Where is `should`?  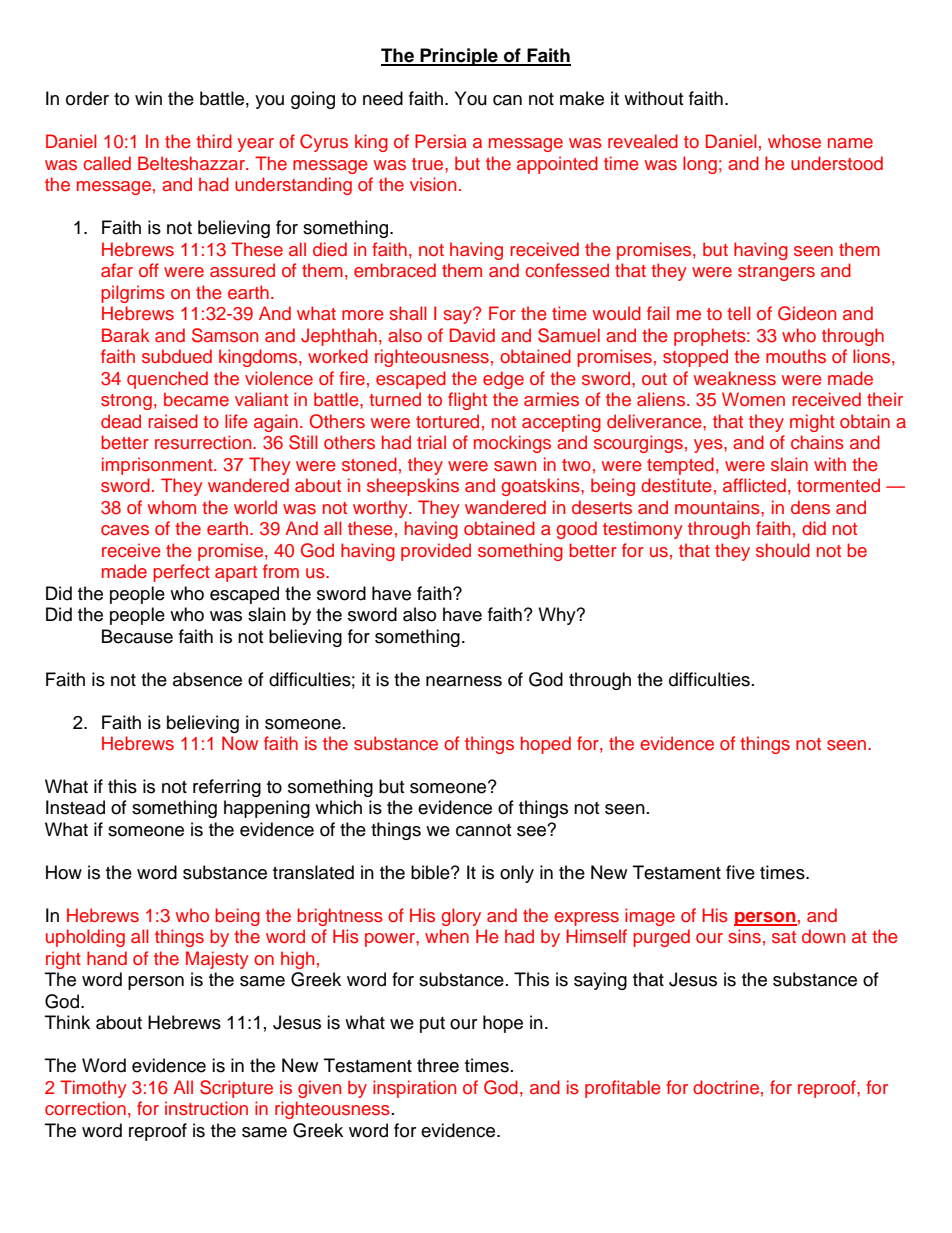 should is located at coordinates (783, 550).
